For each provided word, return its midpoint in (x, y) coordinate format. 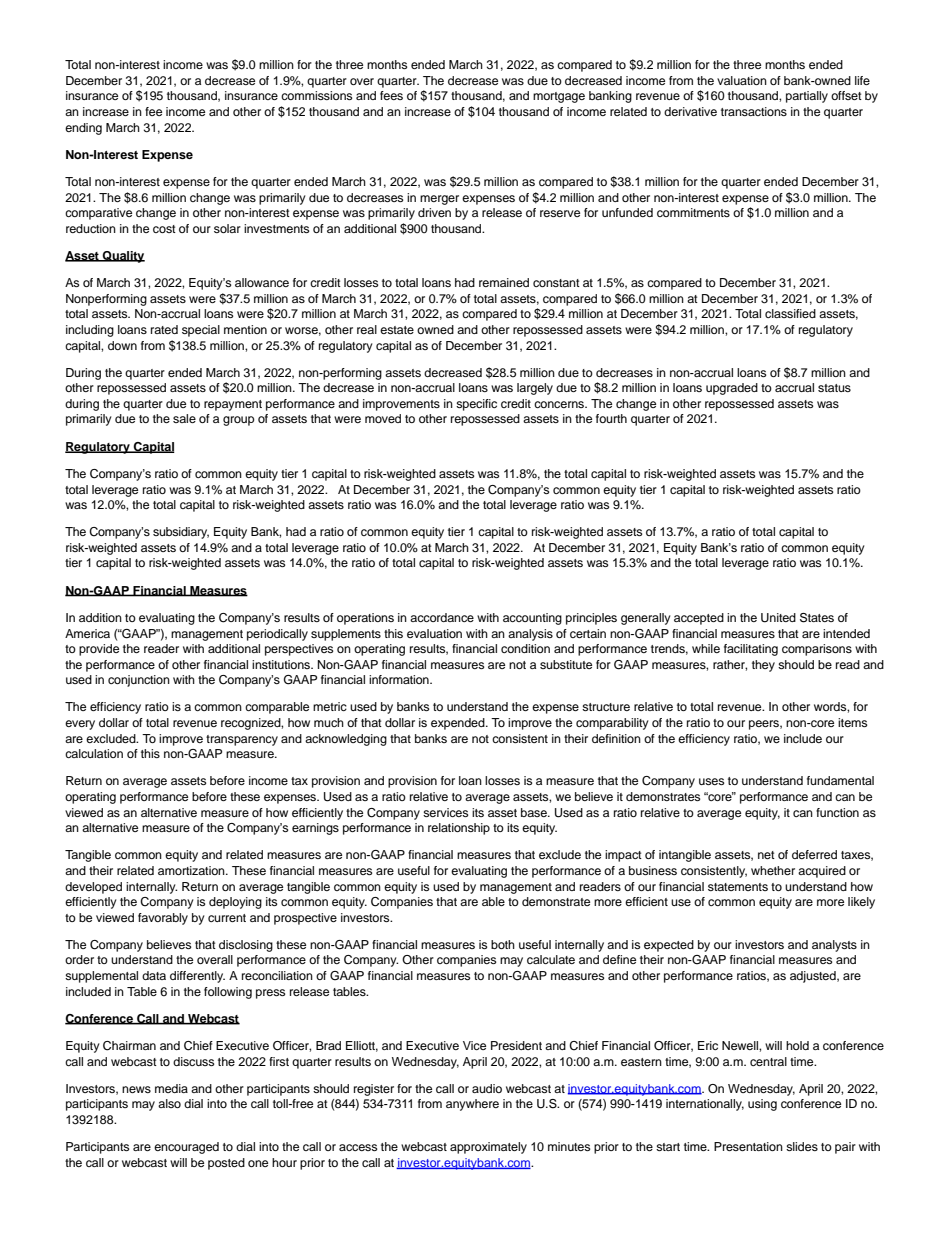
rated (164, 329)
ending (83, 129)
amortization (192, 870)
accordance (442, 617)
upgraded (732, 389)
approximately (488, 1148)
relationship (459, 829)
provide (99, 650)
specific (476, 405)
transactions (754, 111)
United (778, 618)
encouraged (186, 1148)
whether (773, 870)
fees (391, 95)
